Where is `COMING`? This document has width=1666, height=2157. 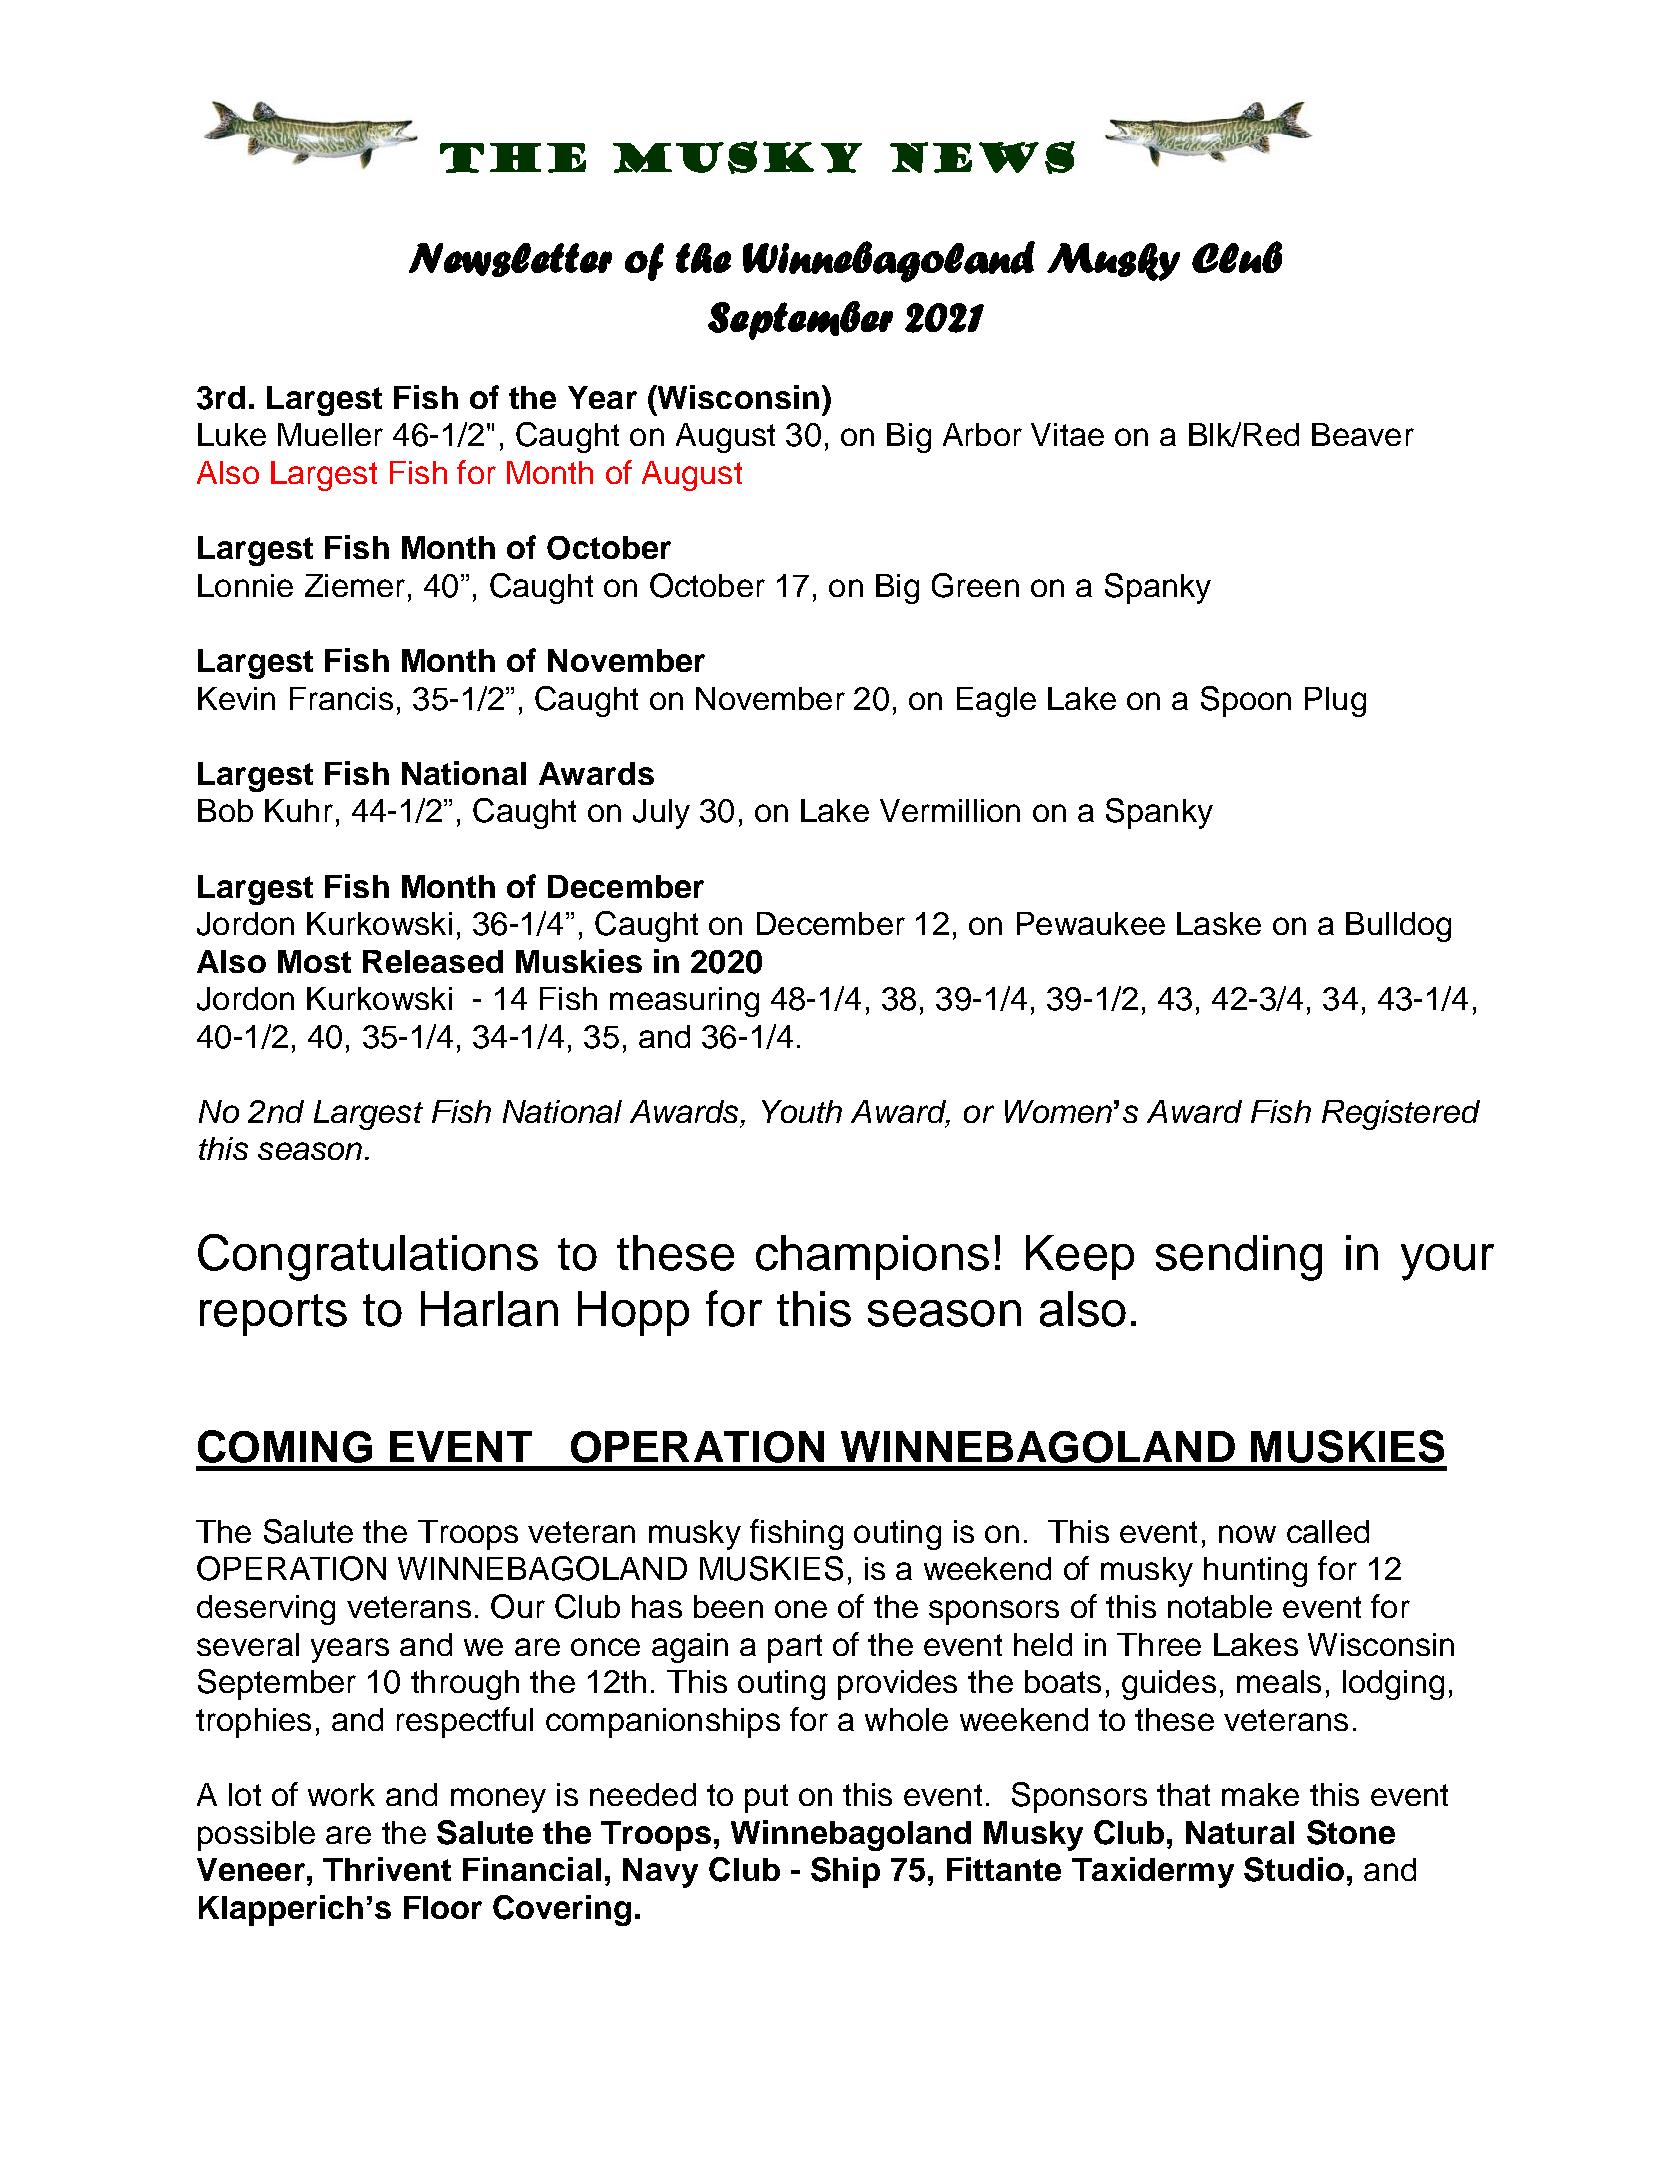 COMING is located at coordinates (285, 1446).
